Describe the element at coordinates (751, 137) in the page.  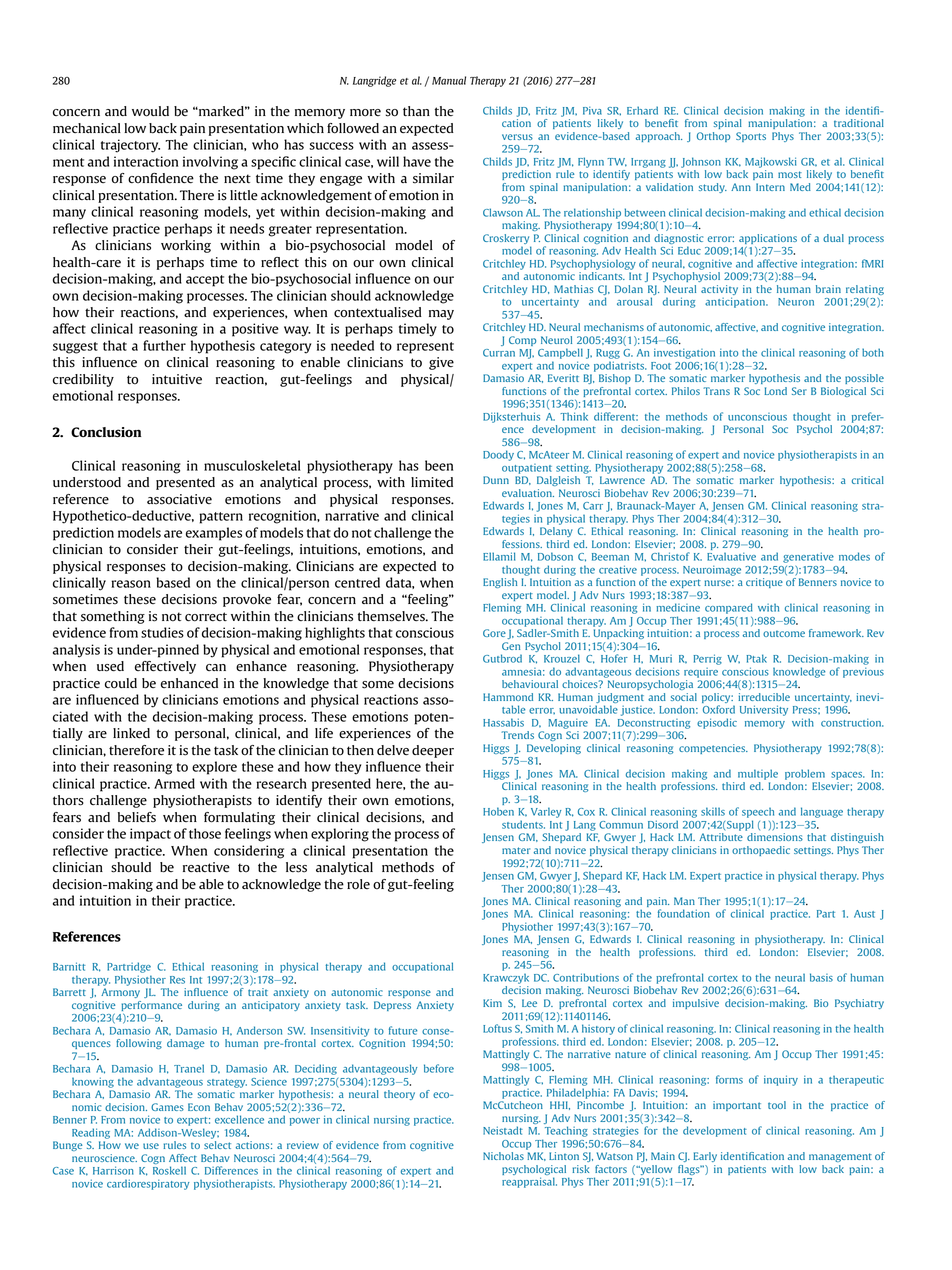
I see `Sports` at that location.
